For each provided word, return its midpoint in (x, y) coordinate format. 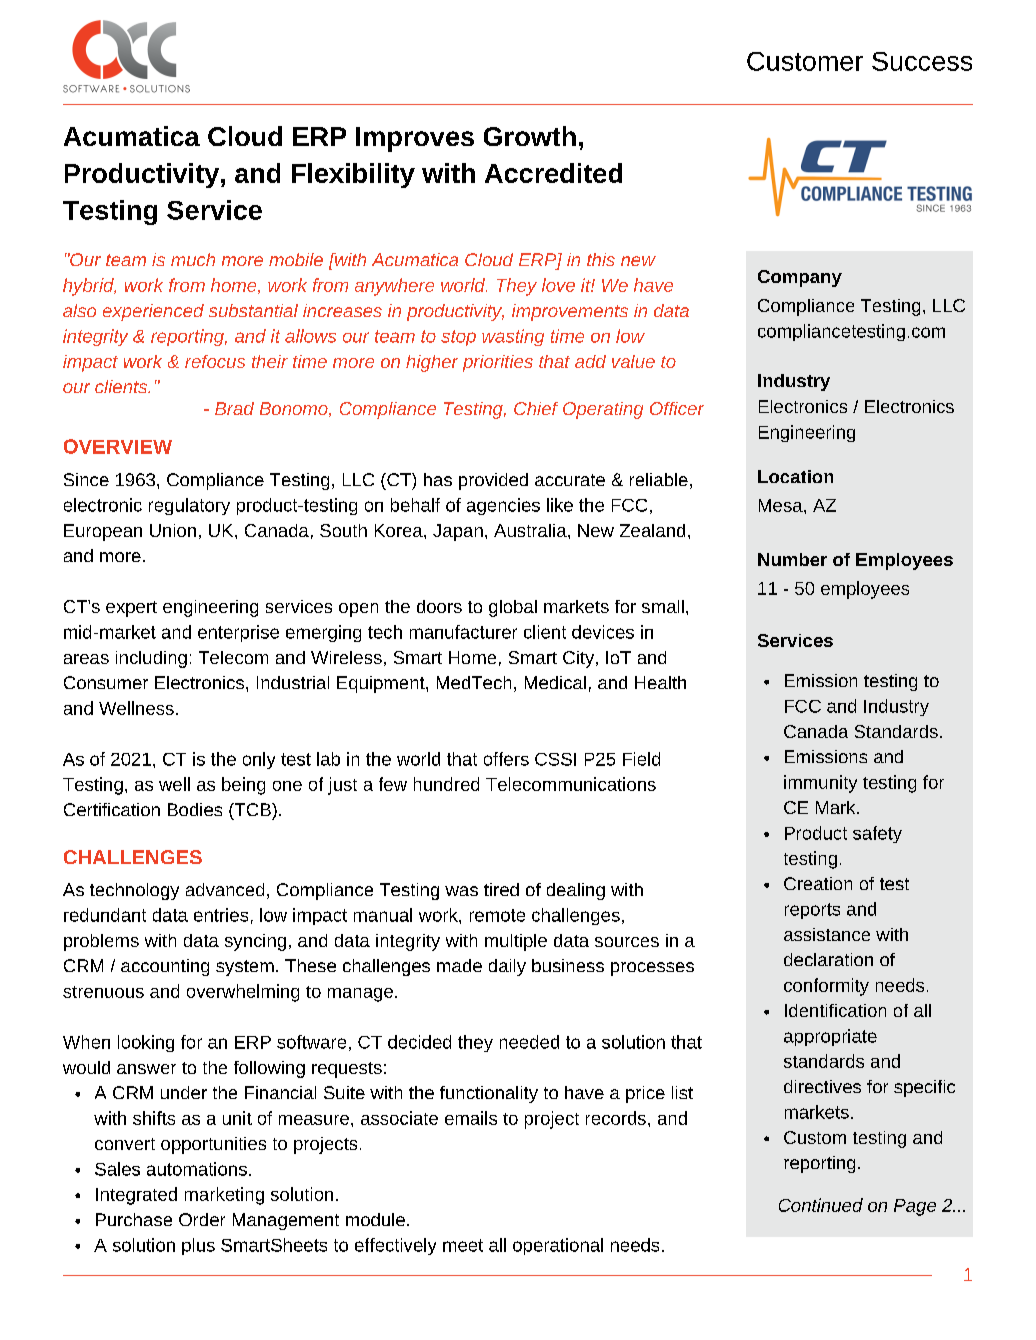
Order (202, 1219)
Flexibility (353, 175)
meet (463, 1245)
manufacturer (463, 632)
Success (922, 61)
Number (792, 559)
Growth (530, 136)
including (151, 659)
